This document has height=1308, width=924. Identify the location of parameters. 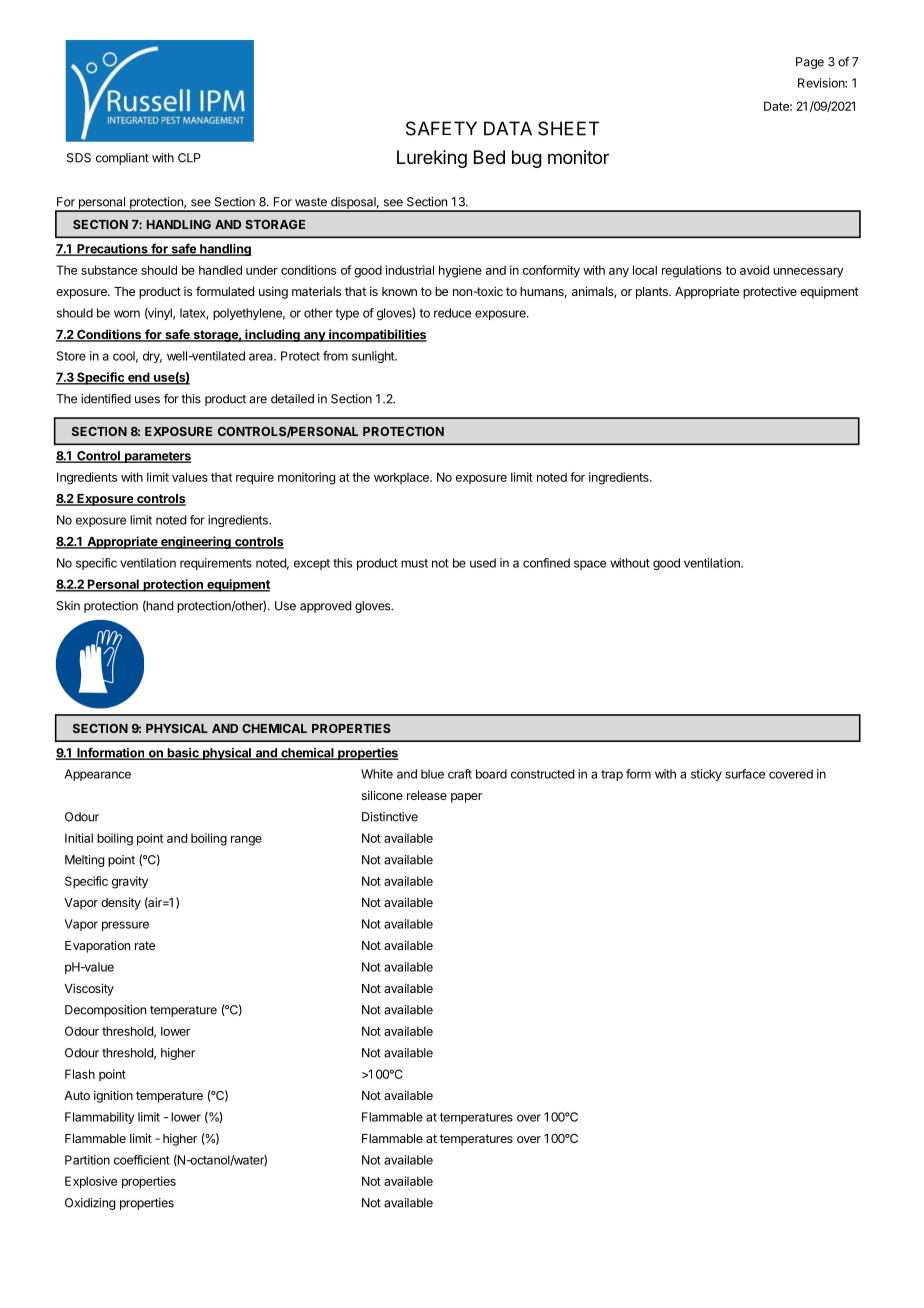
(157, 457).
